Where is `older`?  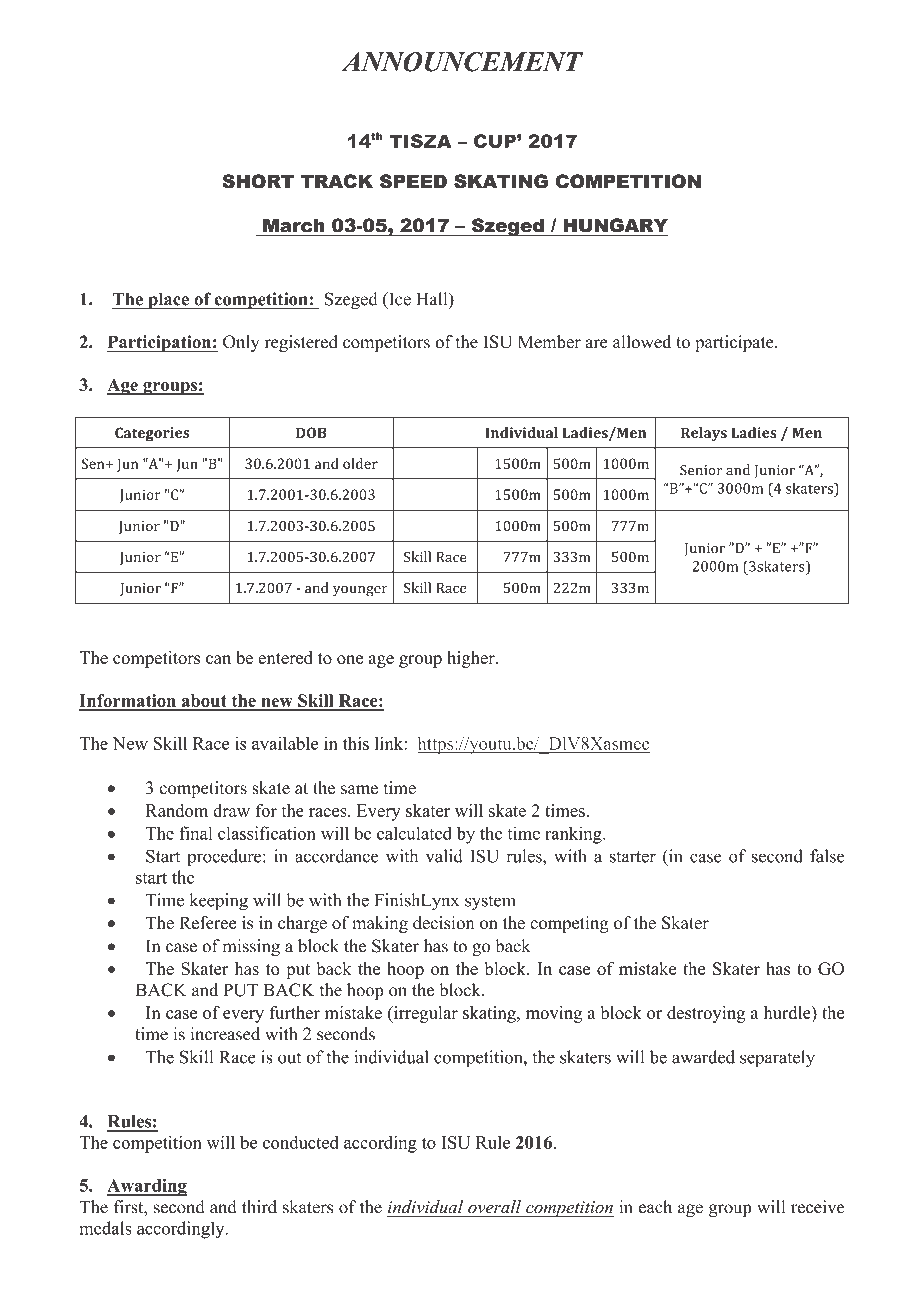
older is located at coordinates (360, 463).
